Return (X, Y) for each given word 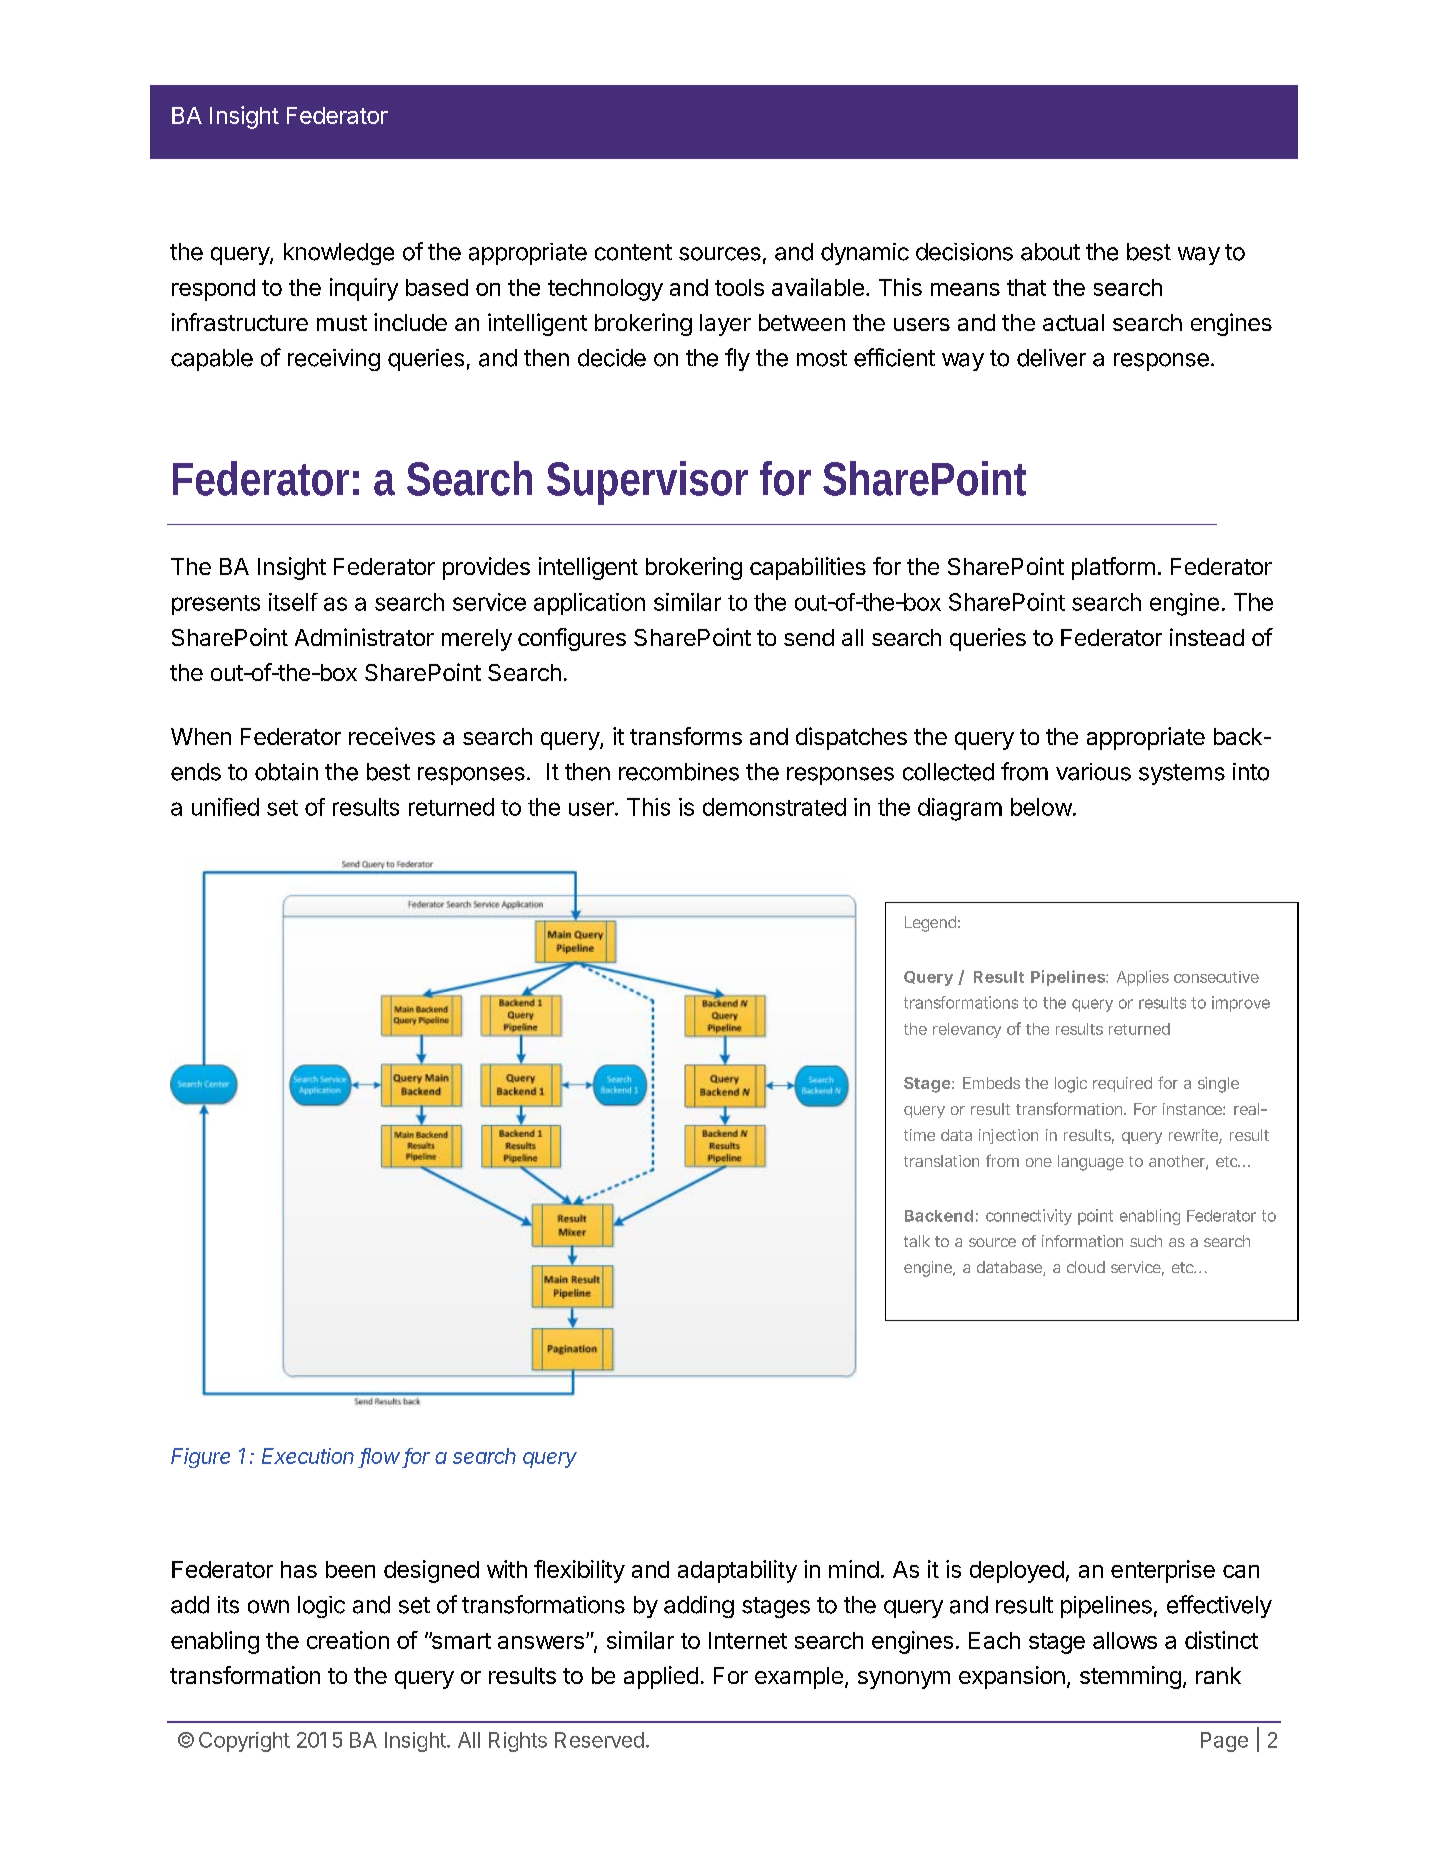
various (1093, 772)
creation (348, 1640)
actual (1073, 322)
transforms (686, 736)
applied (661, 1677)
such (1146, 1241)
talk (917, 1241)
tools (739, 287)
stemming (1130, 1677)
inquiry (364, 289)
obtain (286, 772)
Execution (308, 1456)
